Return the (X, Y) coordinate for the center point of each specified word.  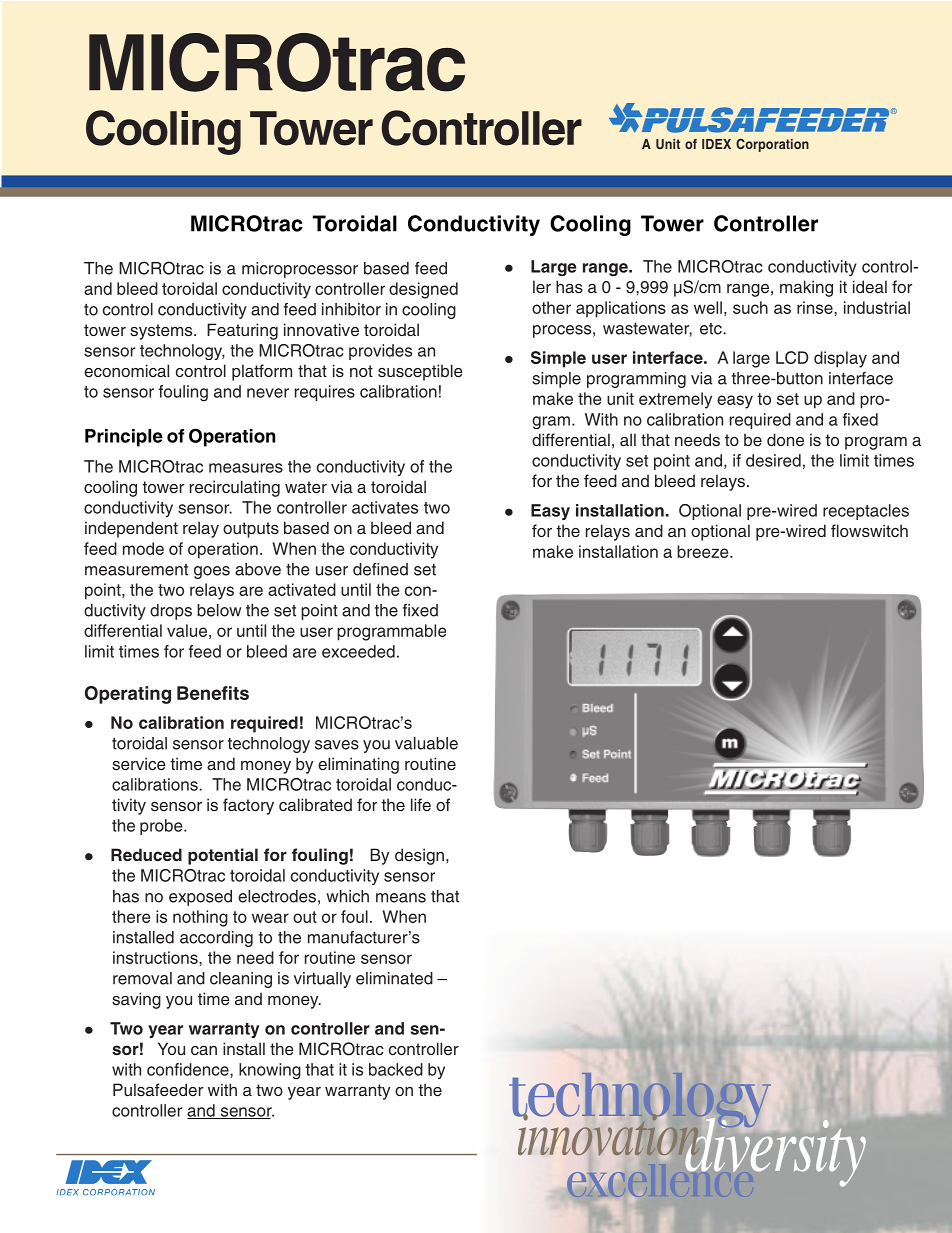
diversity (775, 1151)
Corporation (772, 145)
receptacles (866, 512)
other (551, 307)
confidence (189, 1070)
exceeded (358, 651)
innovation (608, 1135)
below (219, 610)
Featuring (242, 331)
